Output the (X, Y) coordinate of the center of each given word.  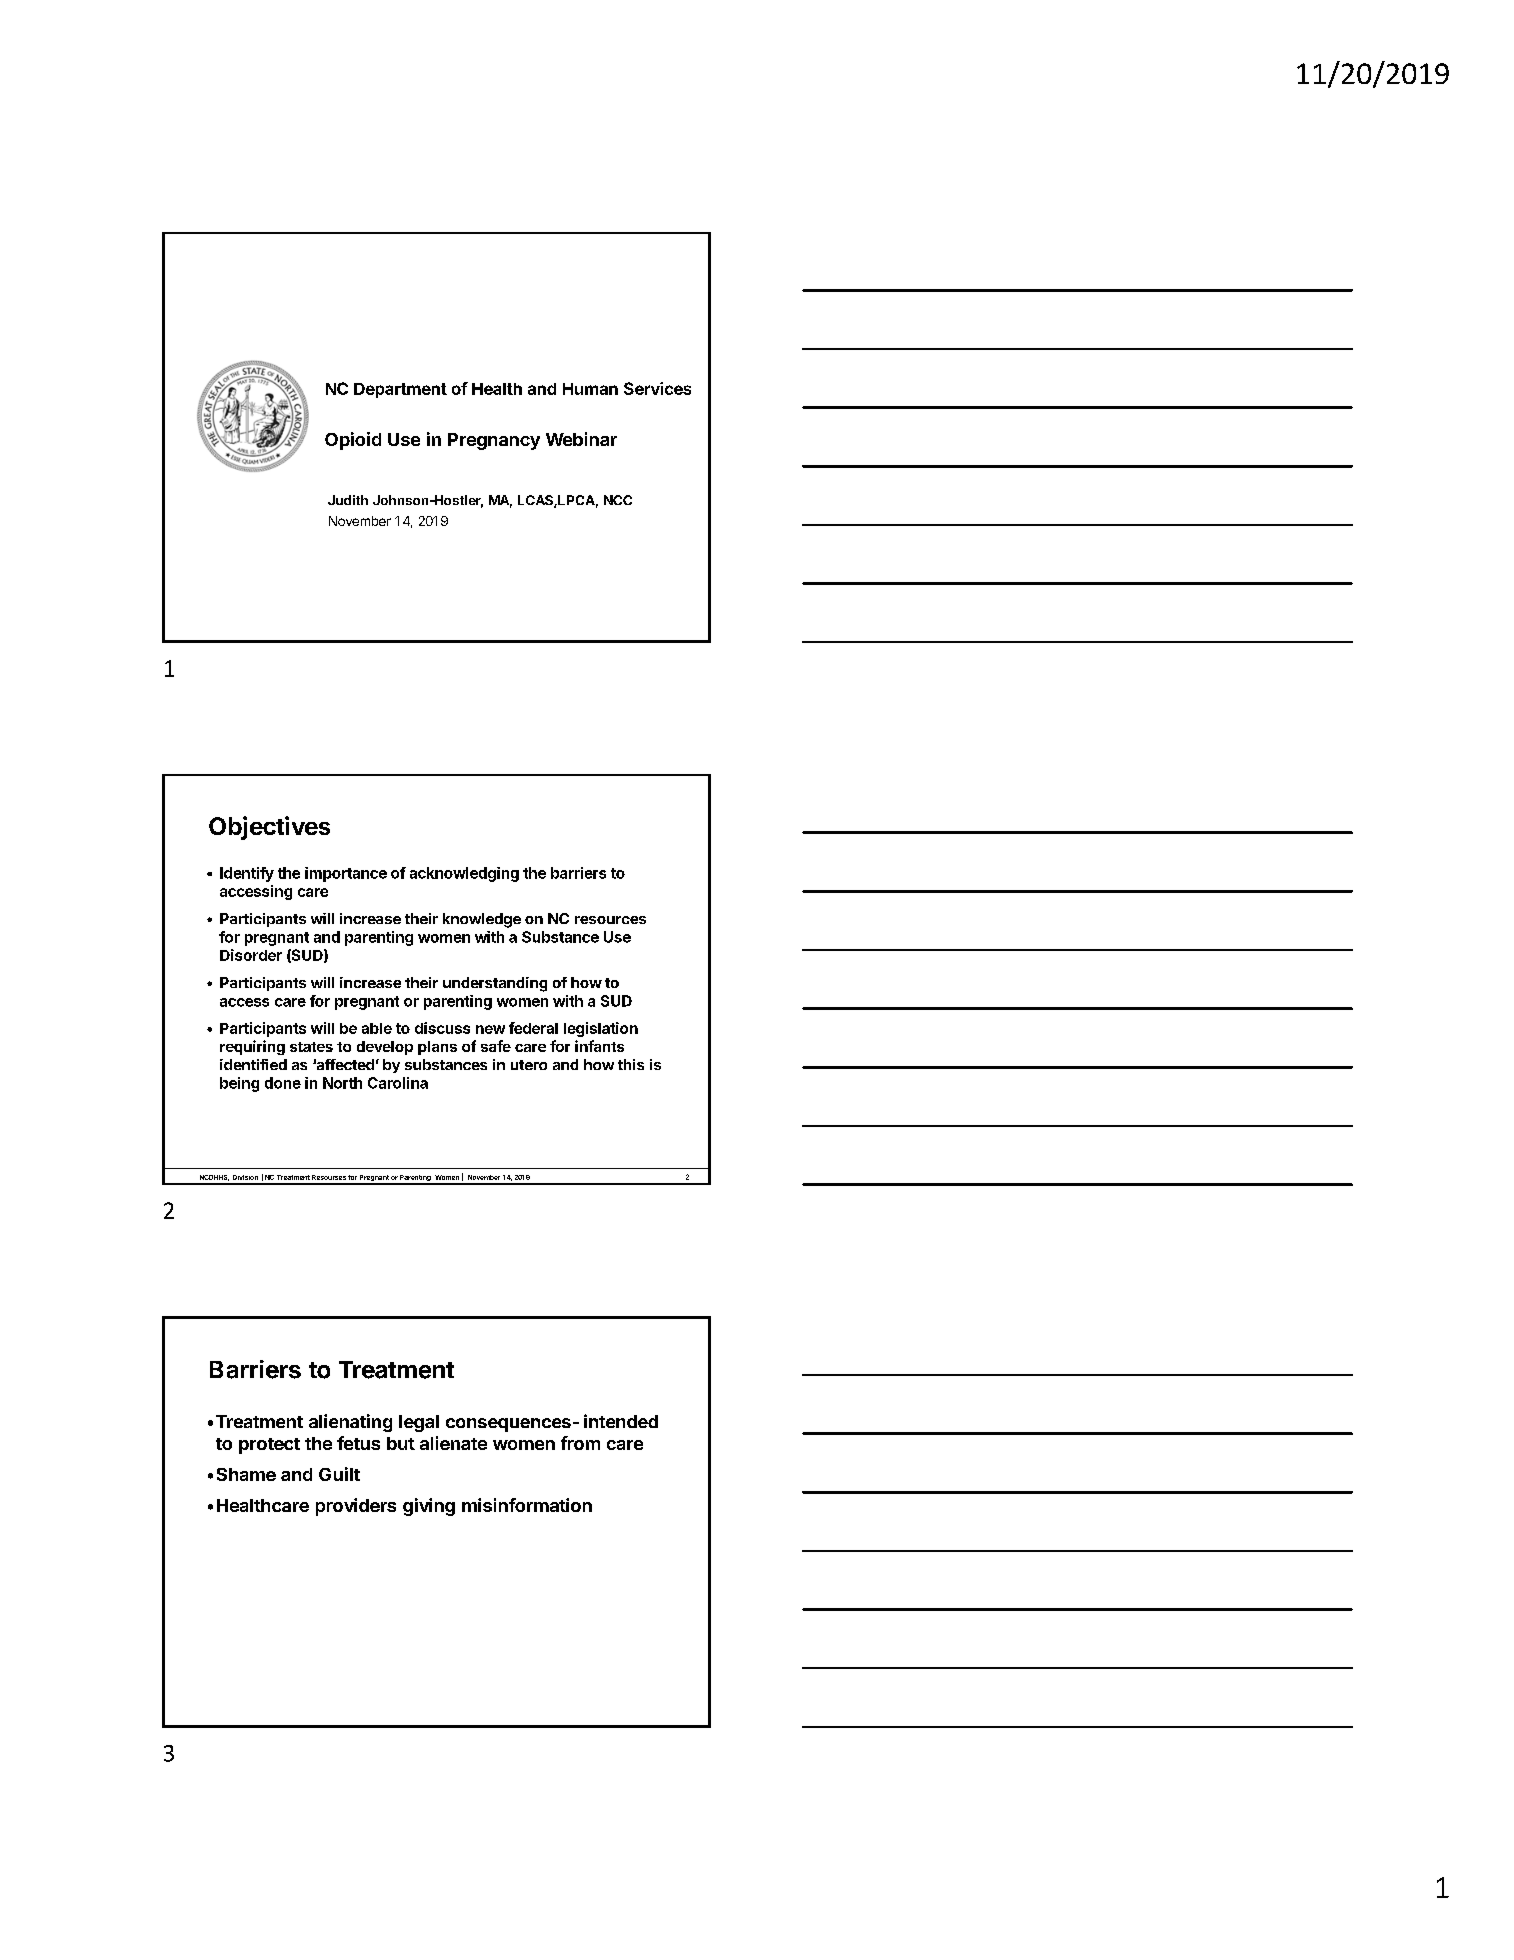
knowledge (482, 920)
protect (269, 1446)
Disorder (251, 955)
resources (610, 920)
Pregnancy (494, 441)
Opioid (353, 441)
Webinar (581, 439)
